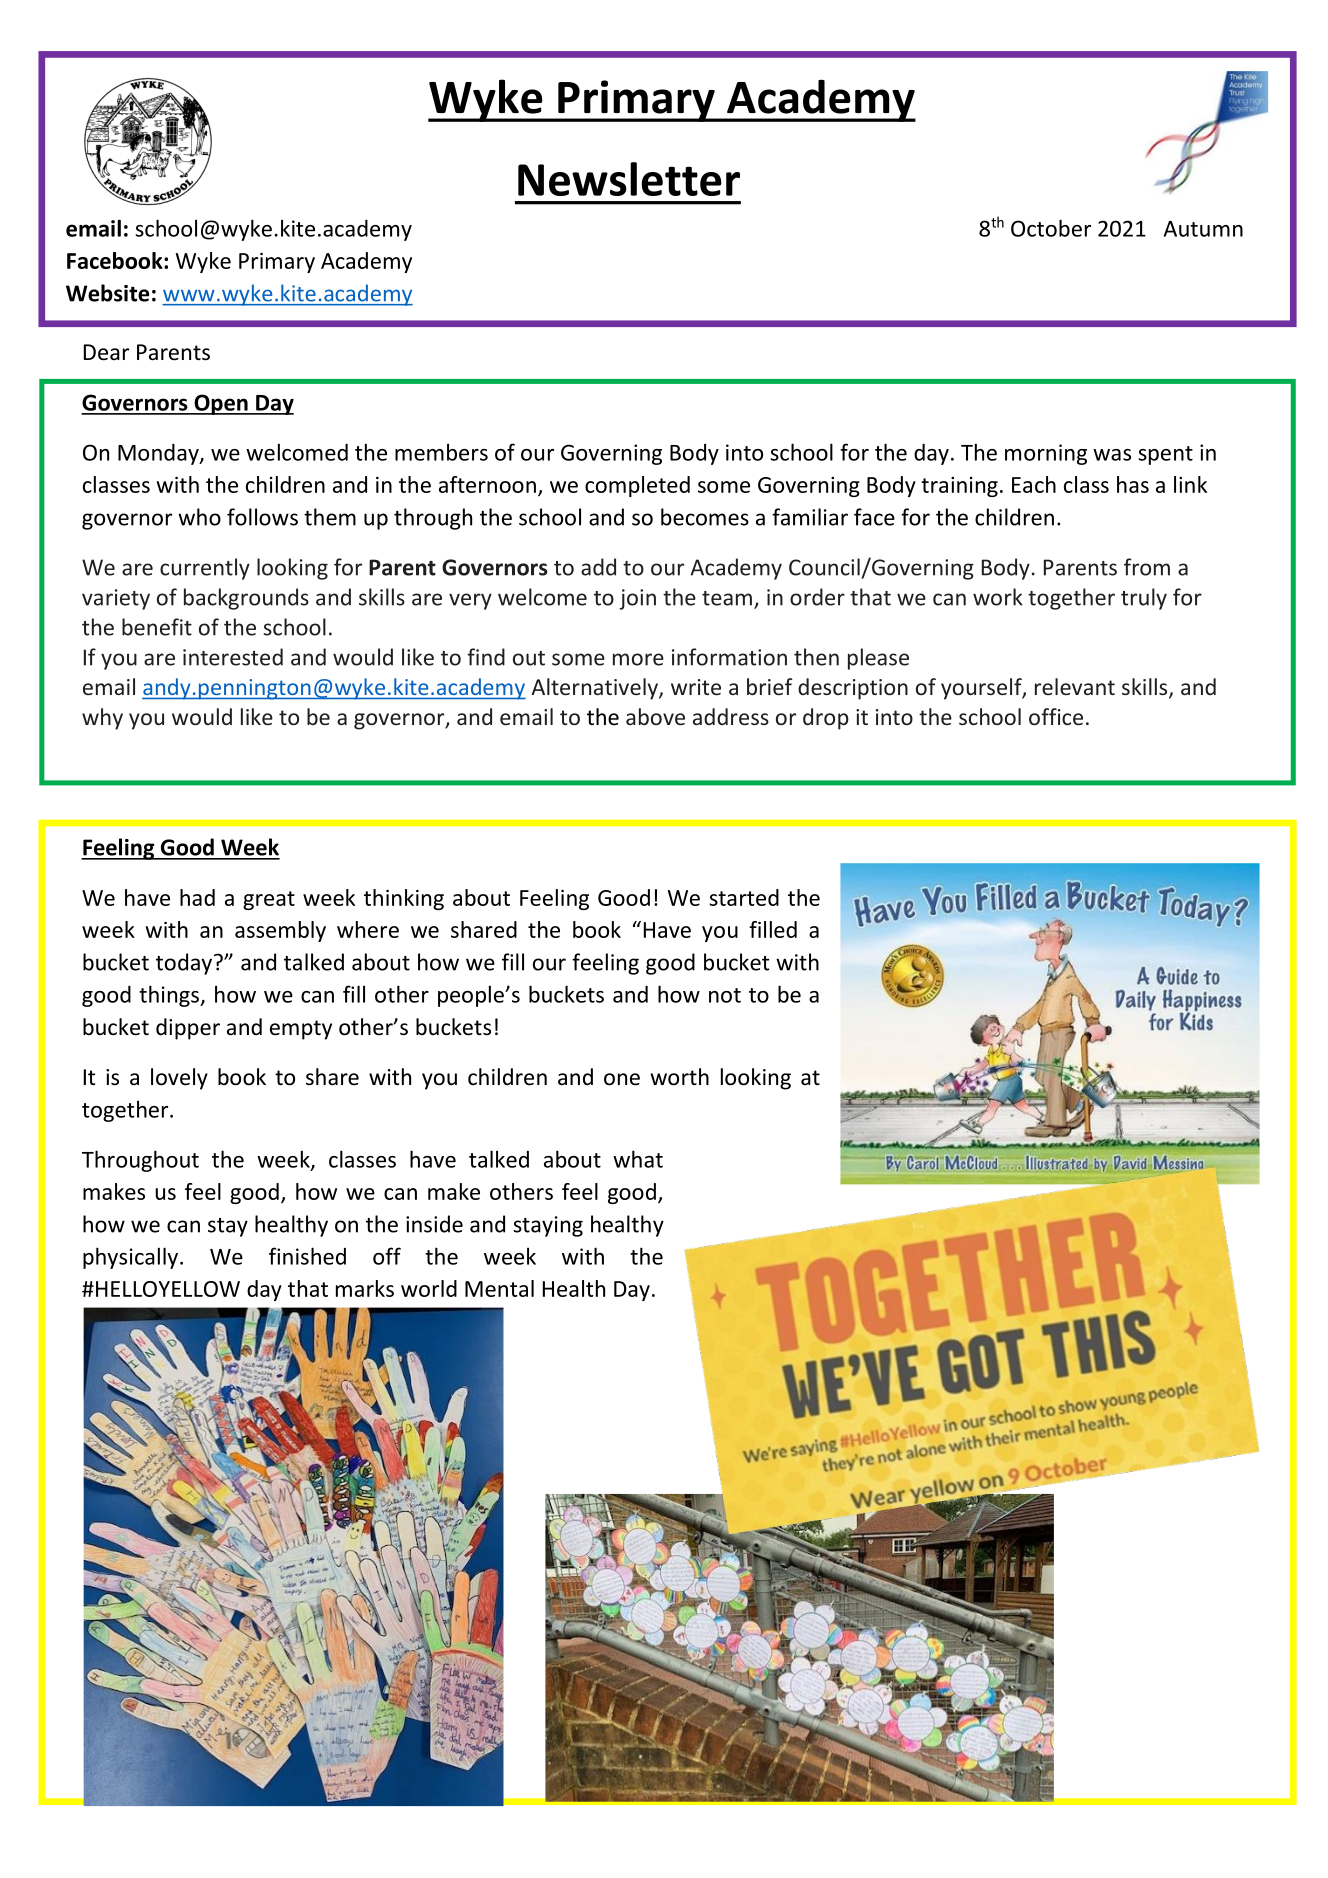  What do you see at coordinates (629, 179) in the page?
I see `Newsletter` at bounding box center [629, 179].
